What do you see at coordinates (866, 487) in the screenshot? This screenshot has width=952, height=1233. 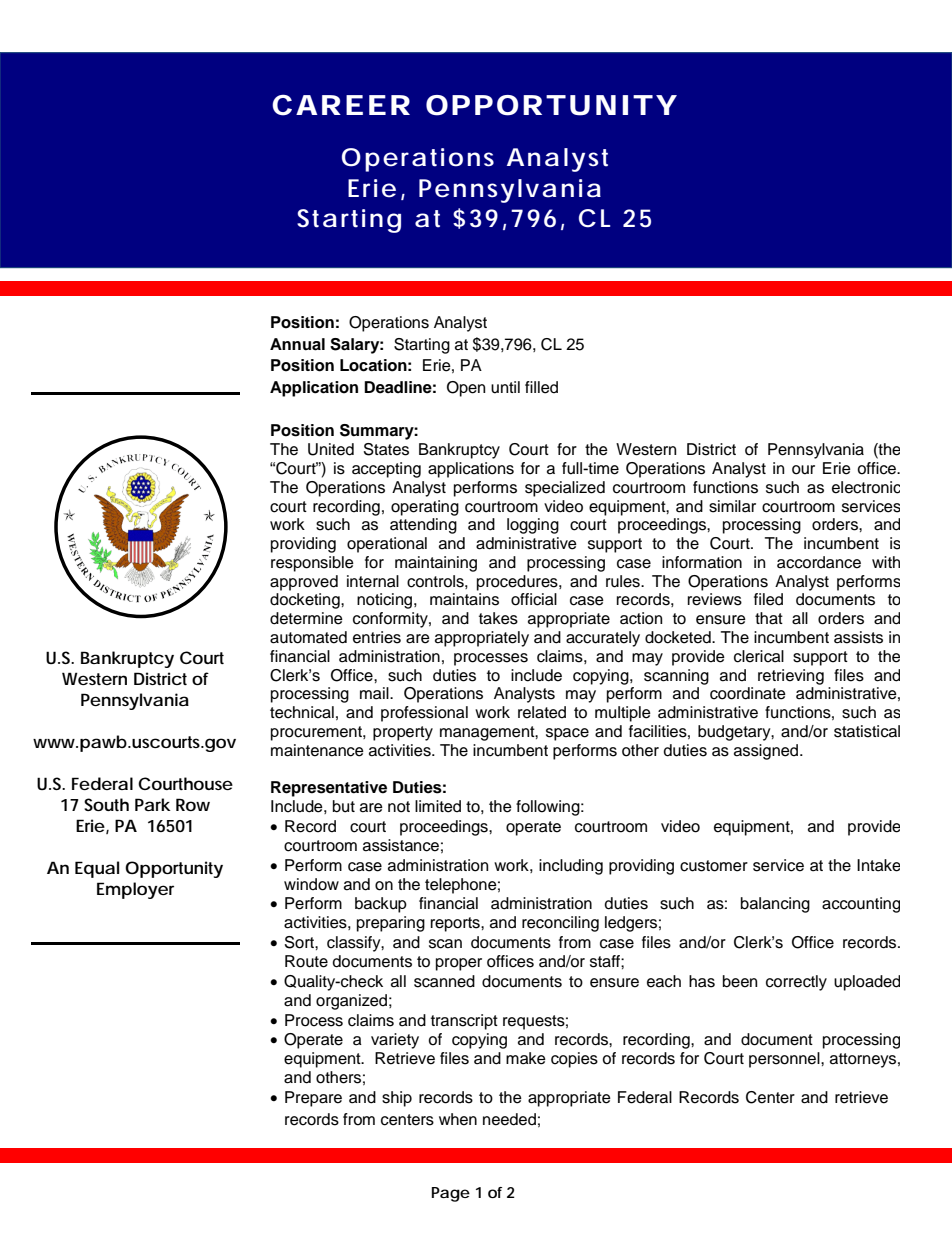 I see `electronic` at bounding box center [866, 487].
